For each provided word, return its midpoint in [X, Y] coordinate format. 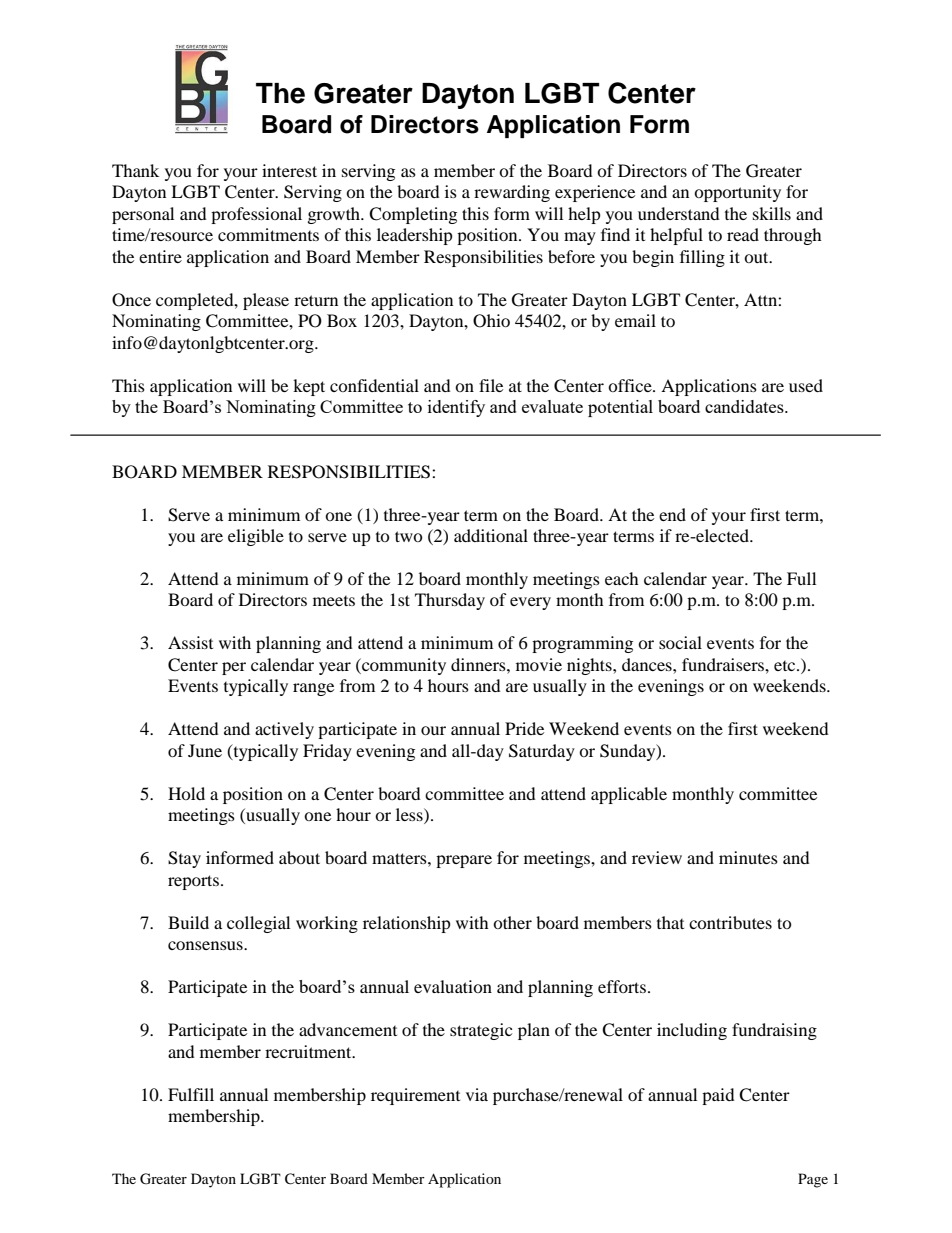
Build [188, 922]
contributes [730, 922]
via [477, 1094]
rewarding [512, 193]
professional [256, 215]
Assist [190, 642]
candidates [745, 406]
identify [456, 408]
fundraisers [724, 664]
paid [718, 1096]
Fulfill [191, 1094]
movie [539, 664]
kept [309, 387]
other [512, 922]
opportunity [737, 193]
